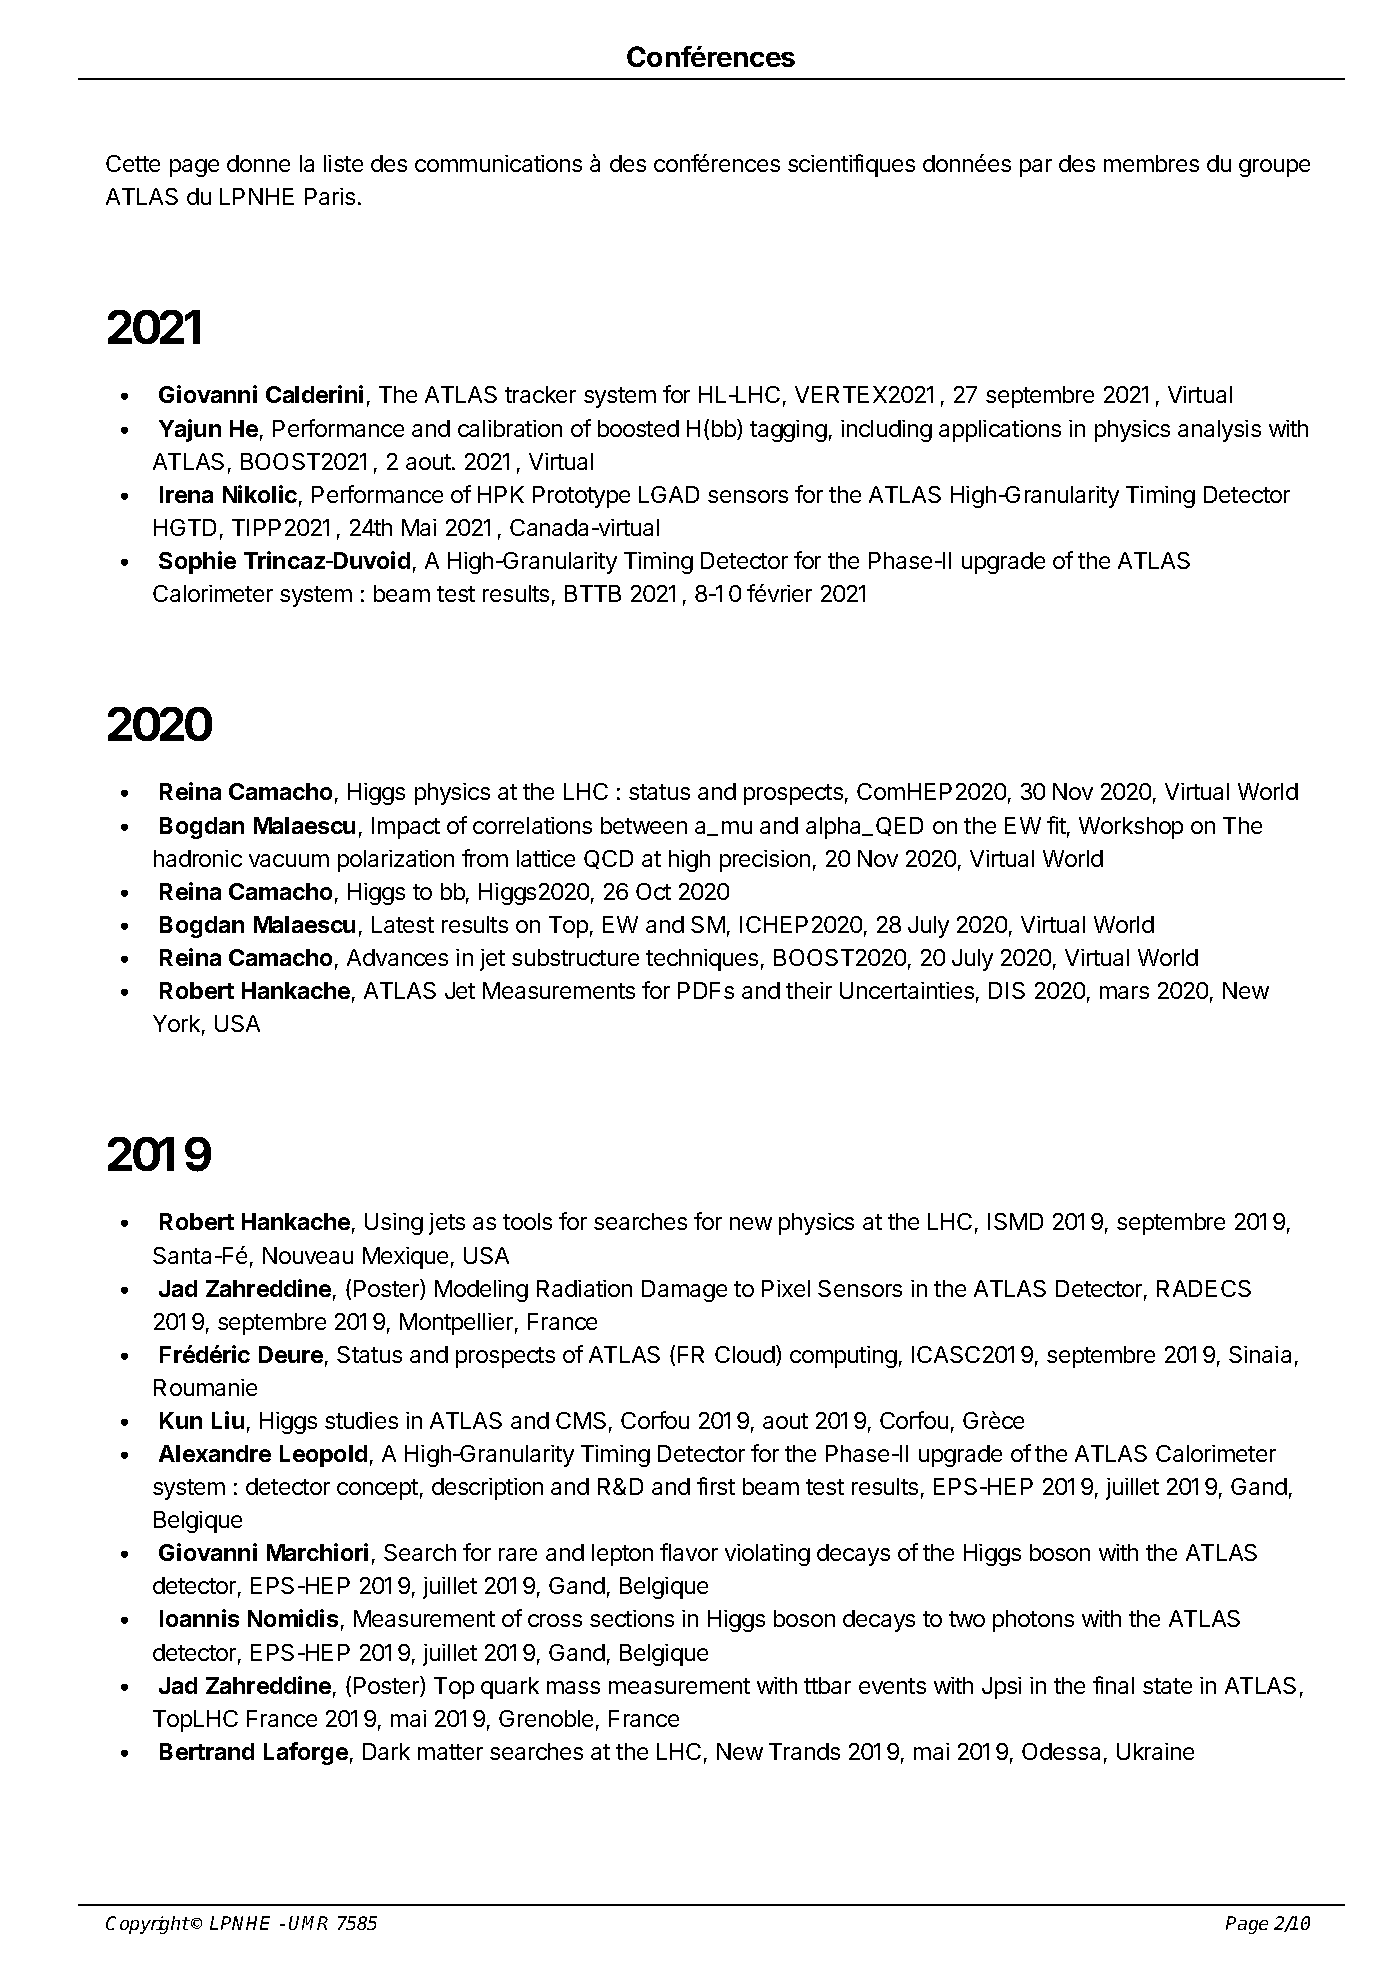 This page has height=1965, width=1390. What do you see at coordinates (702, 960) in the page?
I see `techniques` at bounding box center [702, 960].
